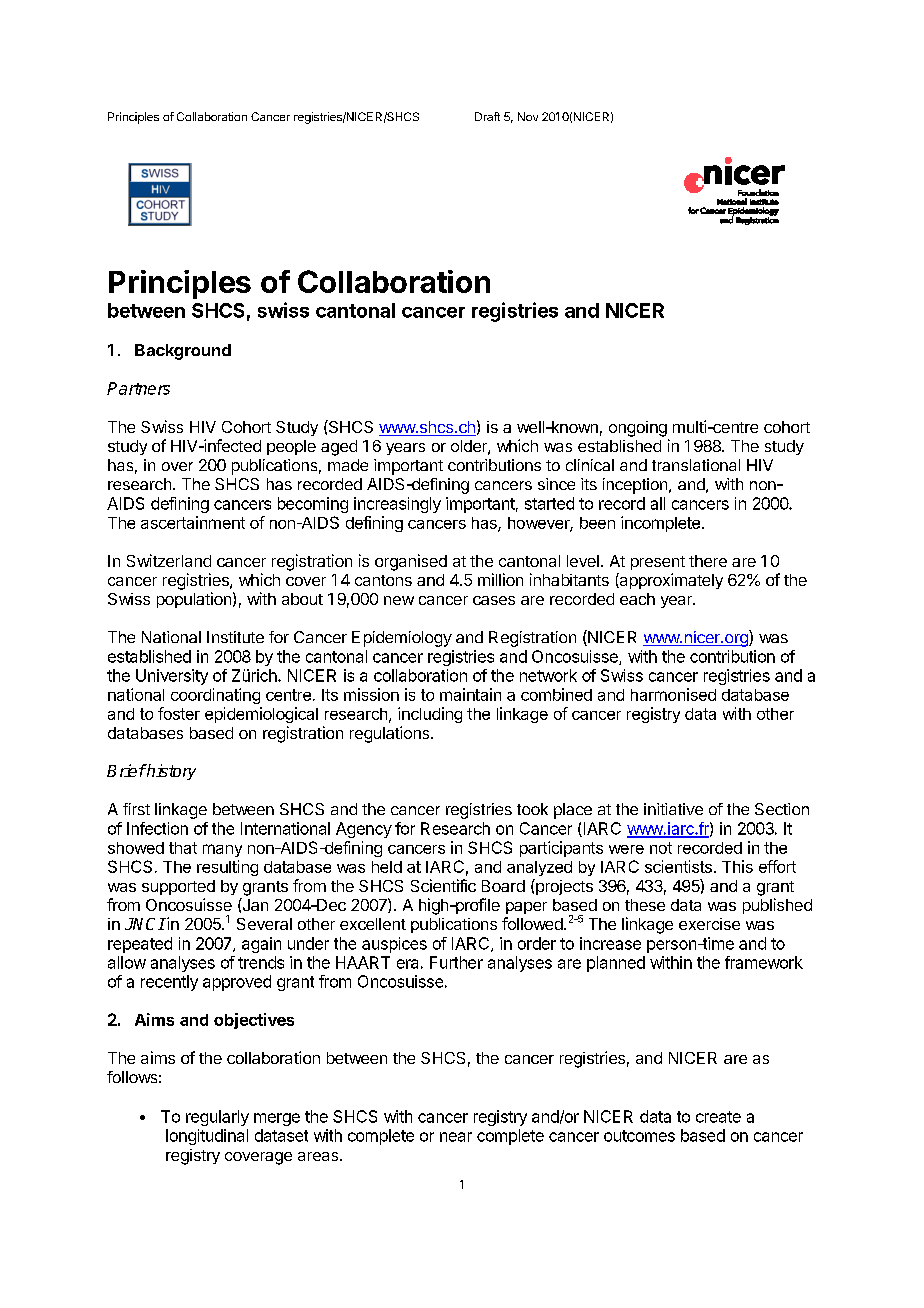 This screenshot has height=1308, width=924. I want to click on Epidemiology, so click(402, 639).
